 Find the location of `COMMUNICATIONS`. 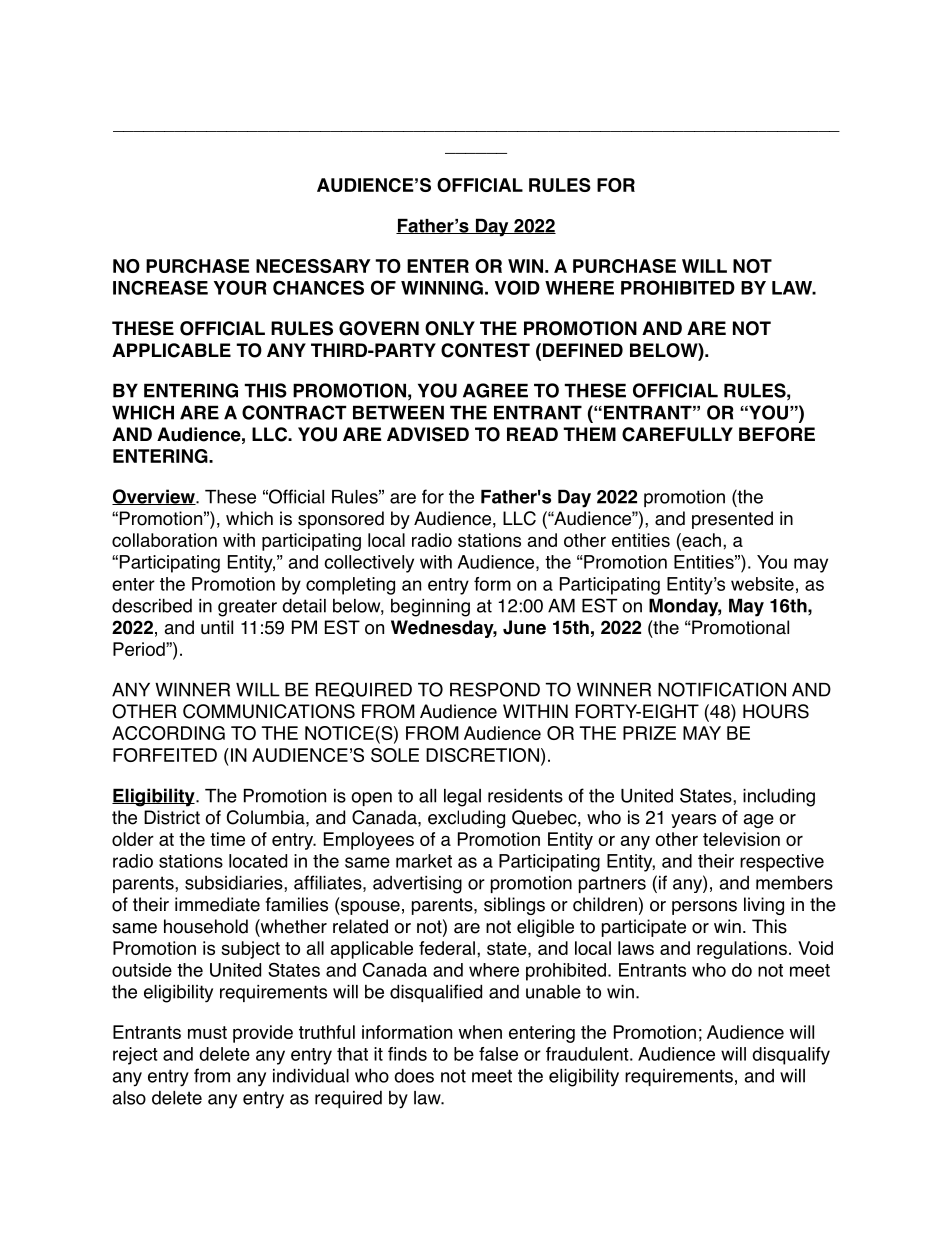

COMMUNICATIONS is located at coordinates (269, 711).
